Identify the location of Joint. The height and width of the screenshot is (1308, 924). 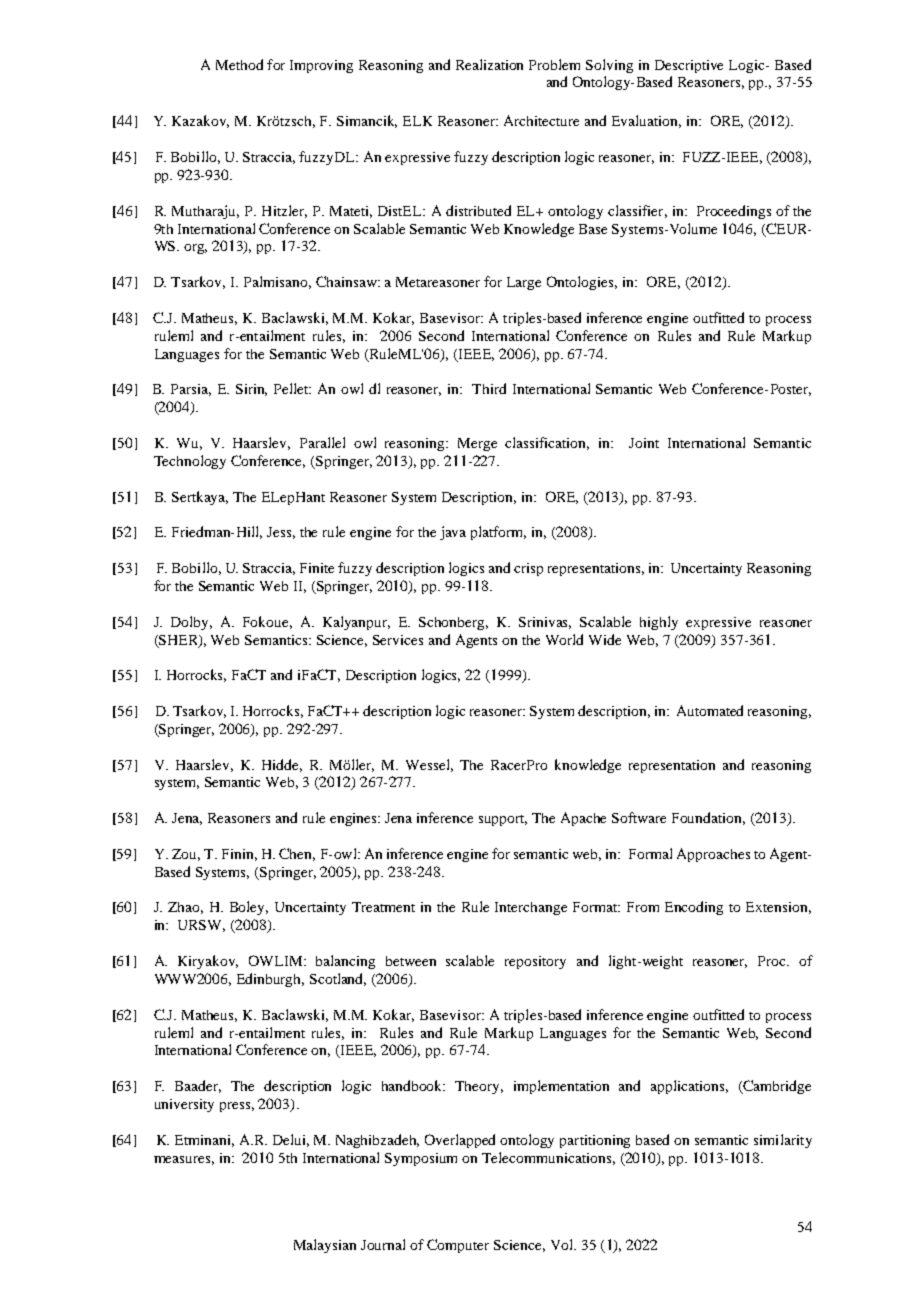
(644, 443).
